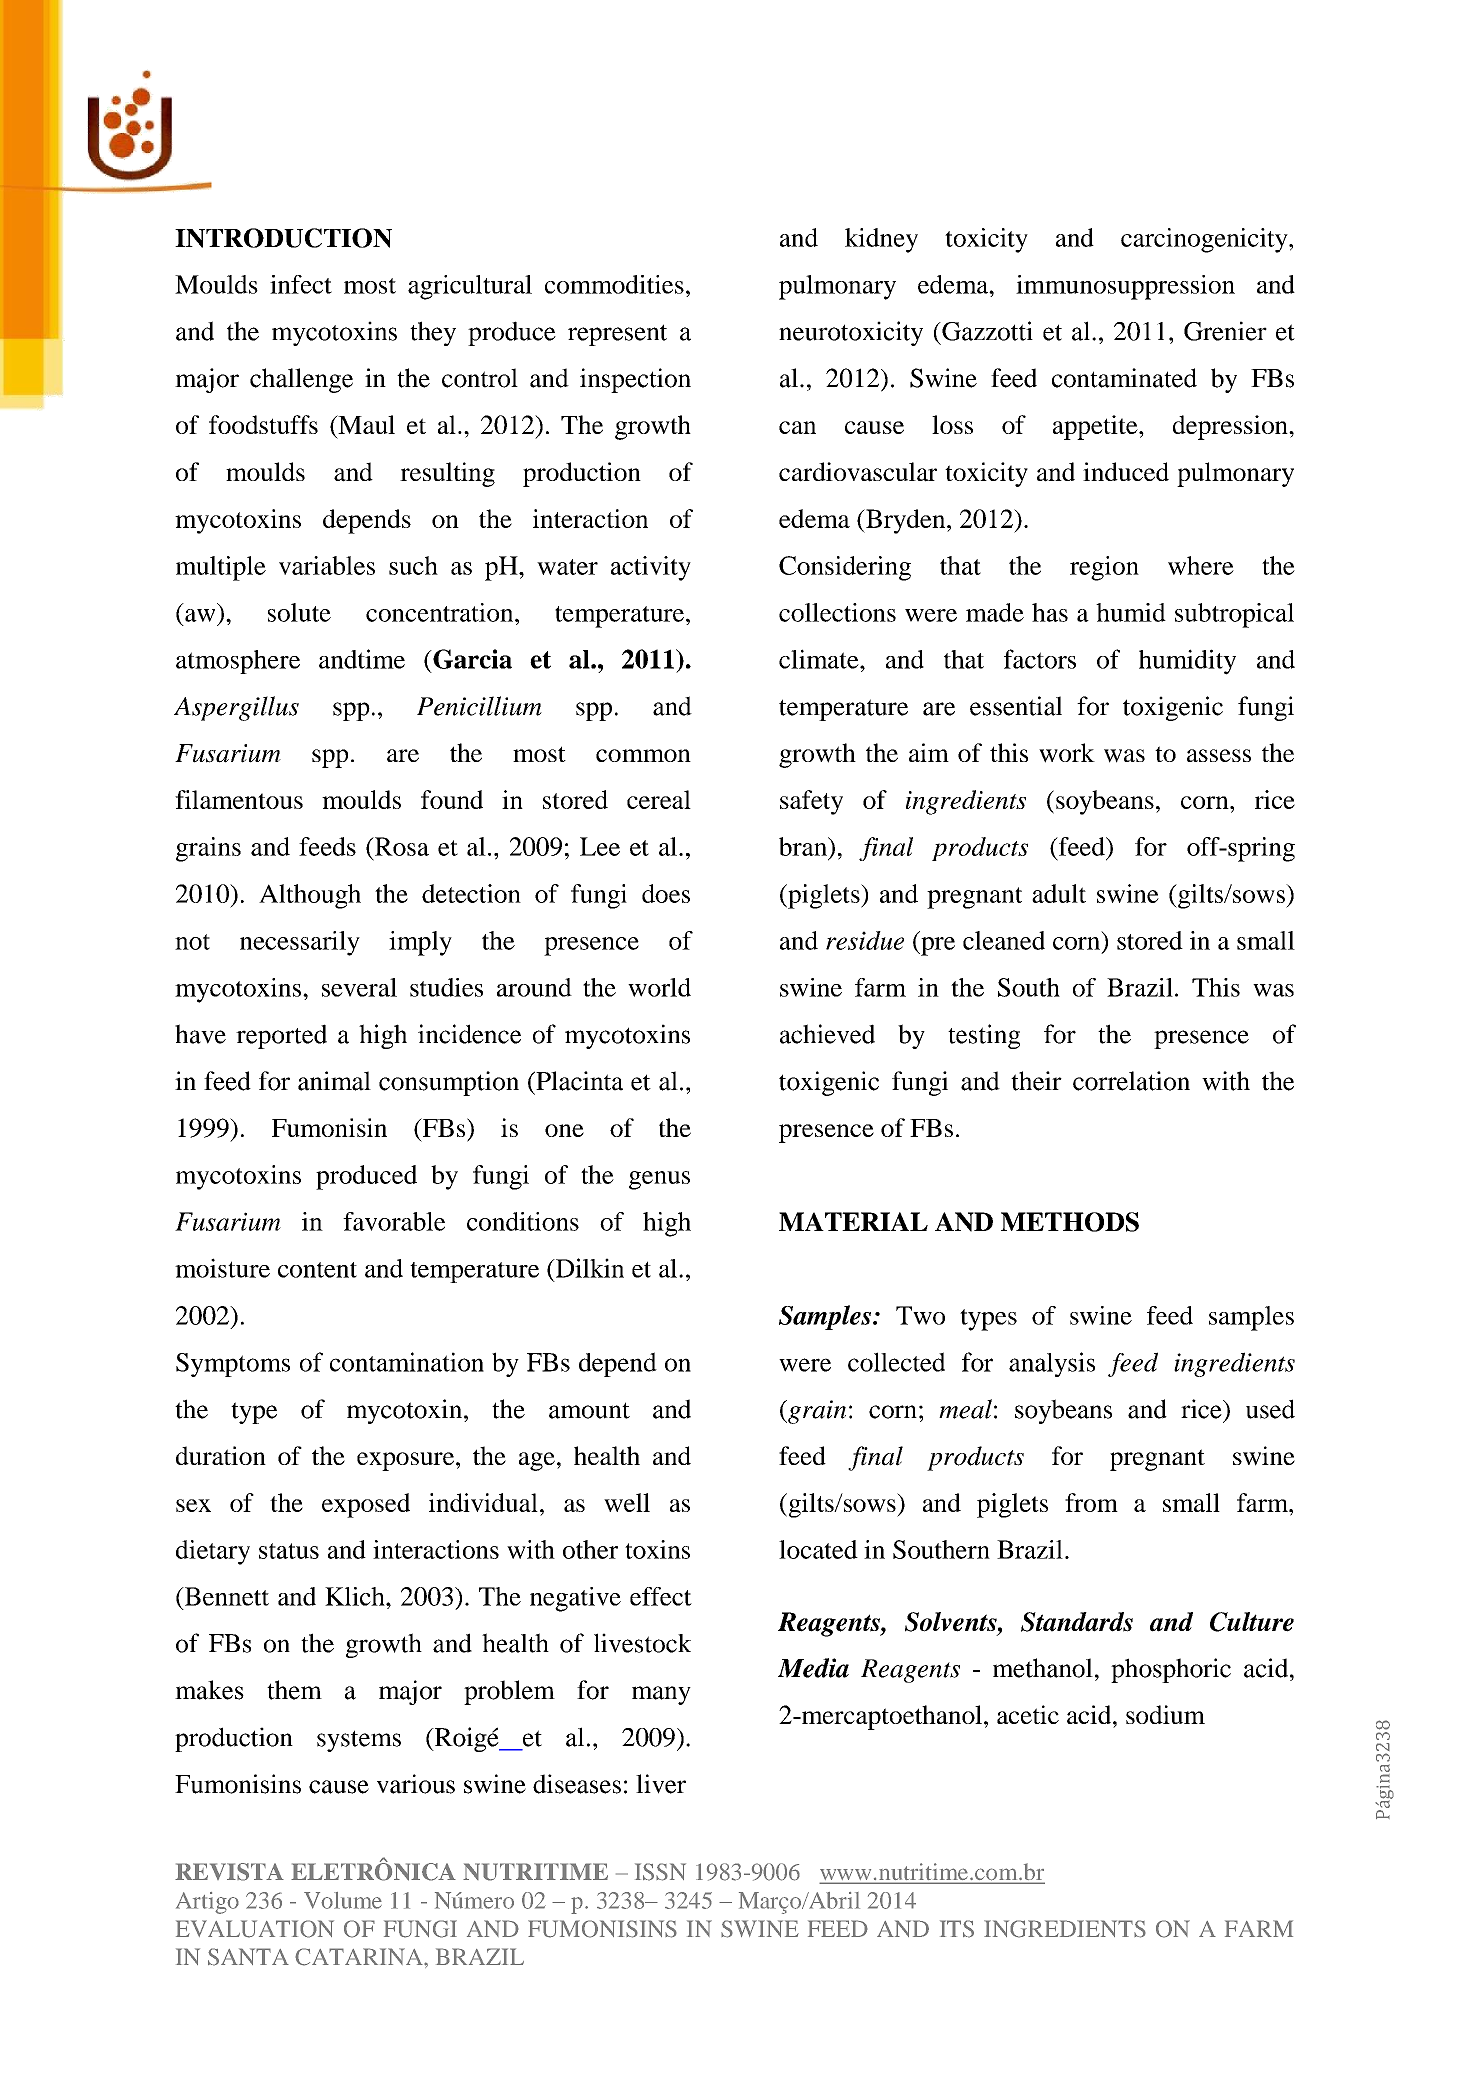  I want to click on amount, so click(589, 1410).
